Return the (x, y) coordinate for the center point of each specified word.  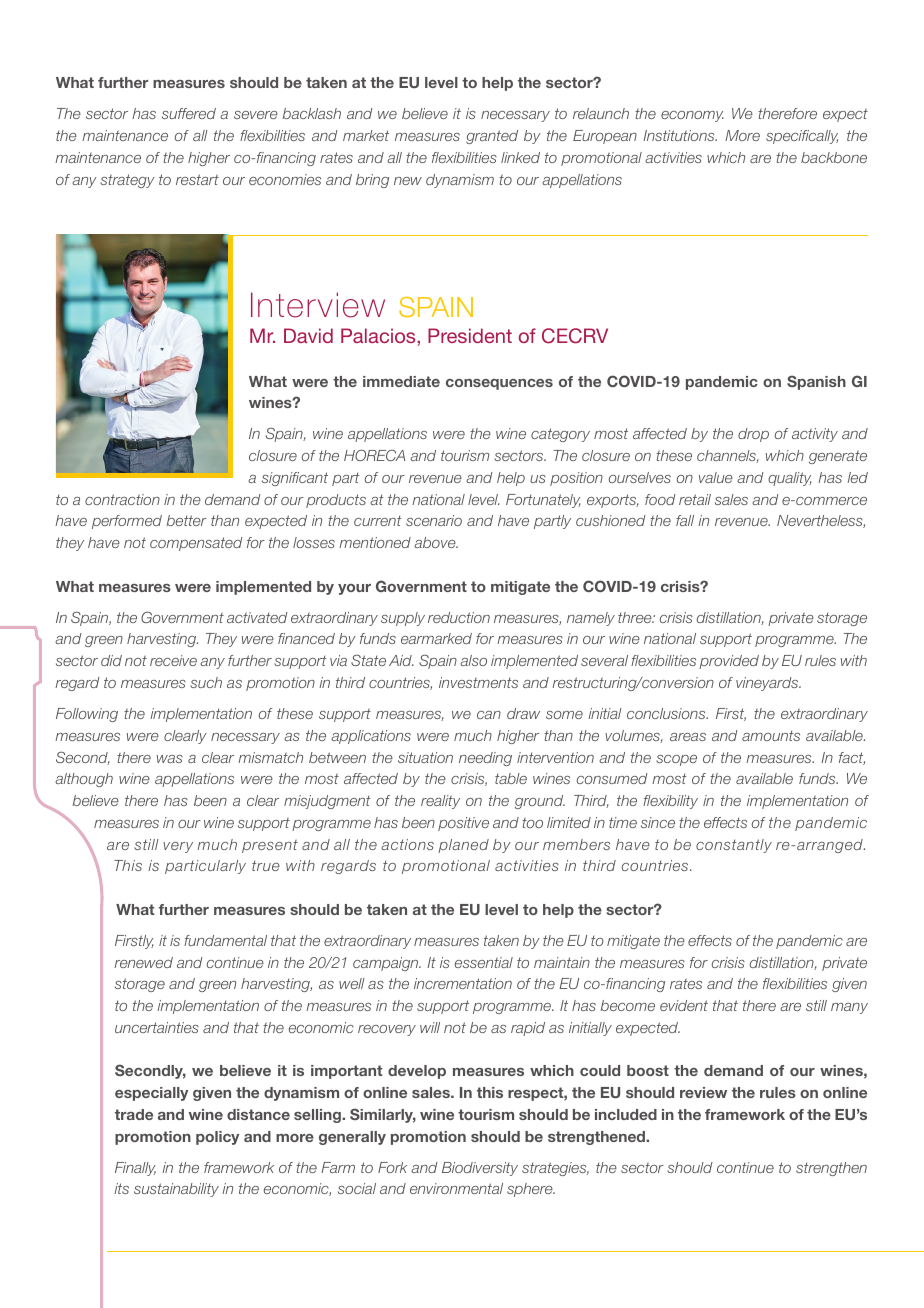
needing (485, 759)
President (470, 335)
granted (492, 137)
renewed (143, 962)
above (436, 542)
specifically (802, 137)
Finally (135, 1169)
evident (684, 1005)
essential (484, 962)
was (170, 759)
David (308, 335)
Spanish (816, 382)
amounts (771, 735)
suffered (189, 113)
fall (685, 520)
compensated (196, 544)
